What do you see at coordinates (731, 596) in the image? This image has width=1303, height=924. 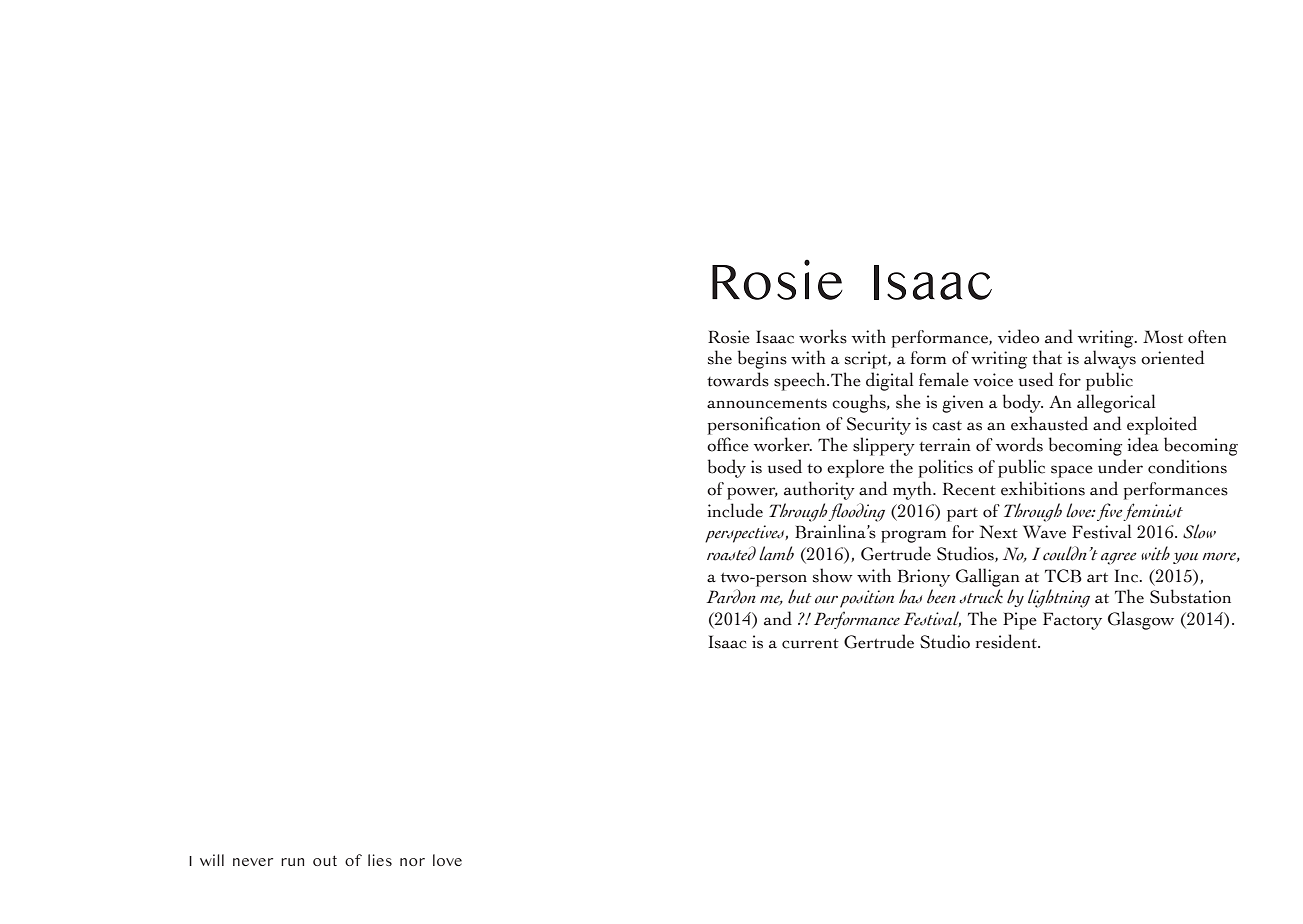 I see `Pardon` at bounding box center [731, 596].
